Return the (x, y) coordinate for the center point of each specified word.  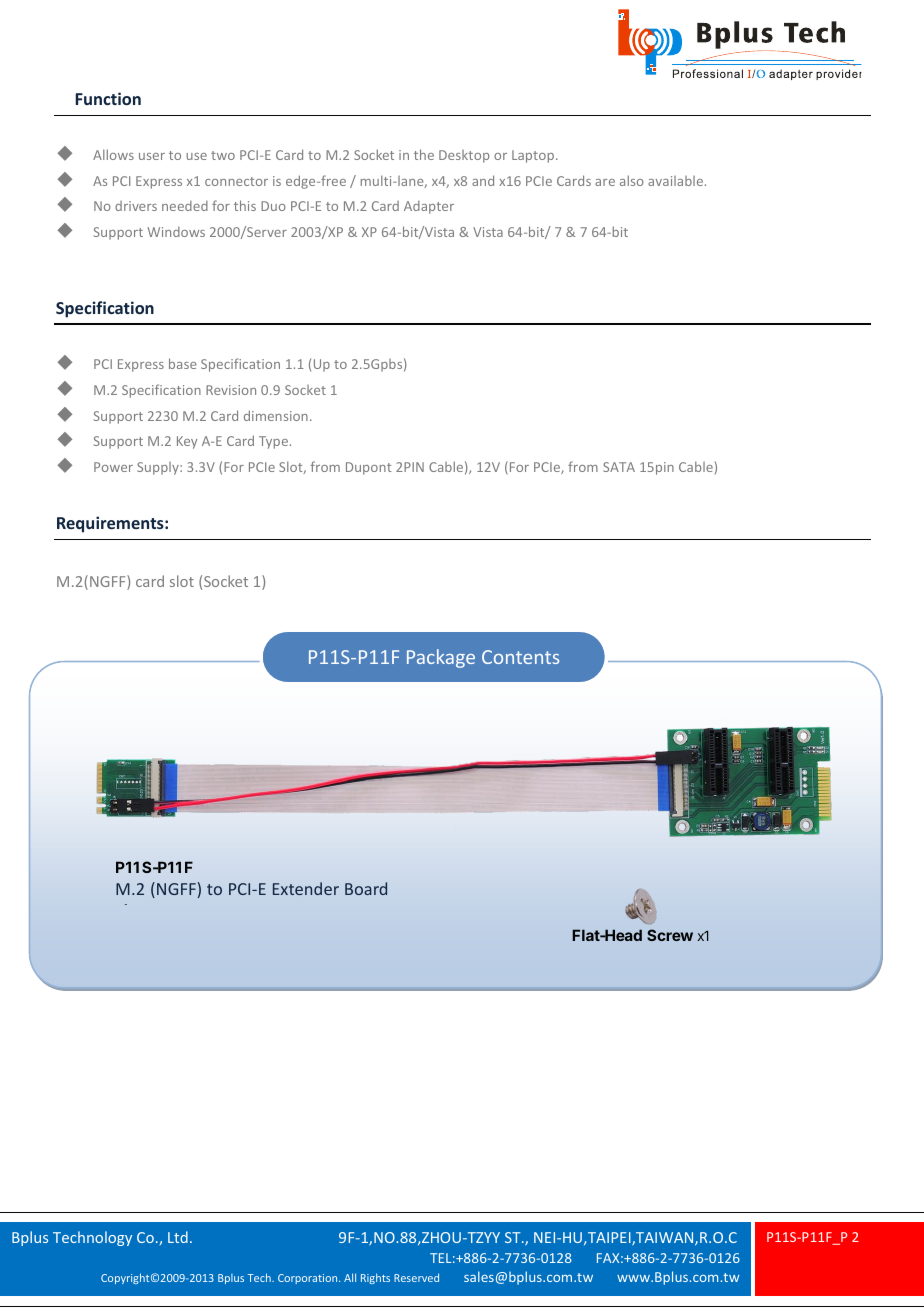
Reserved (416, 1277)
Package (441, 658)
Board (366, 888)
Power (113, 467)
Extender (306, 888)
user (152, 156)
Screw (670, 935)
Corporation (309, 1279)
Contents (520, 657)
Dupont (368, 468)
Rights (375, 1278)
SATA (619, 467)
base (183, 363)
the (424, 154)
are (605, 182)
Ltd (178, 1237)
